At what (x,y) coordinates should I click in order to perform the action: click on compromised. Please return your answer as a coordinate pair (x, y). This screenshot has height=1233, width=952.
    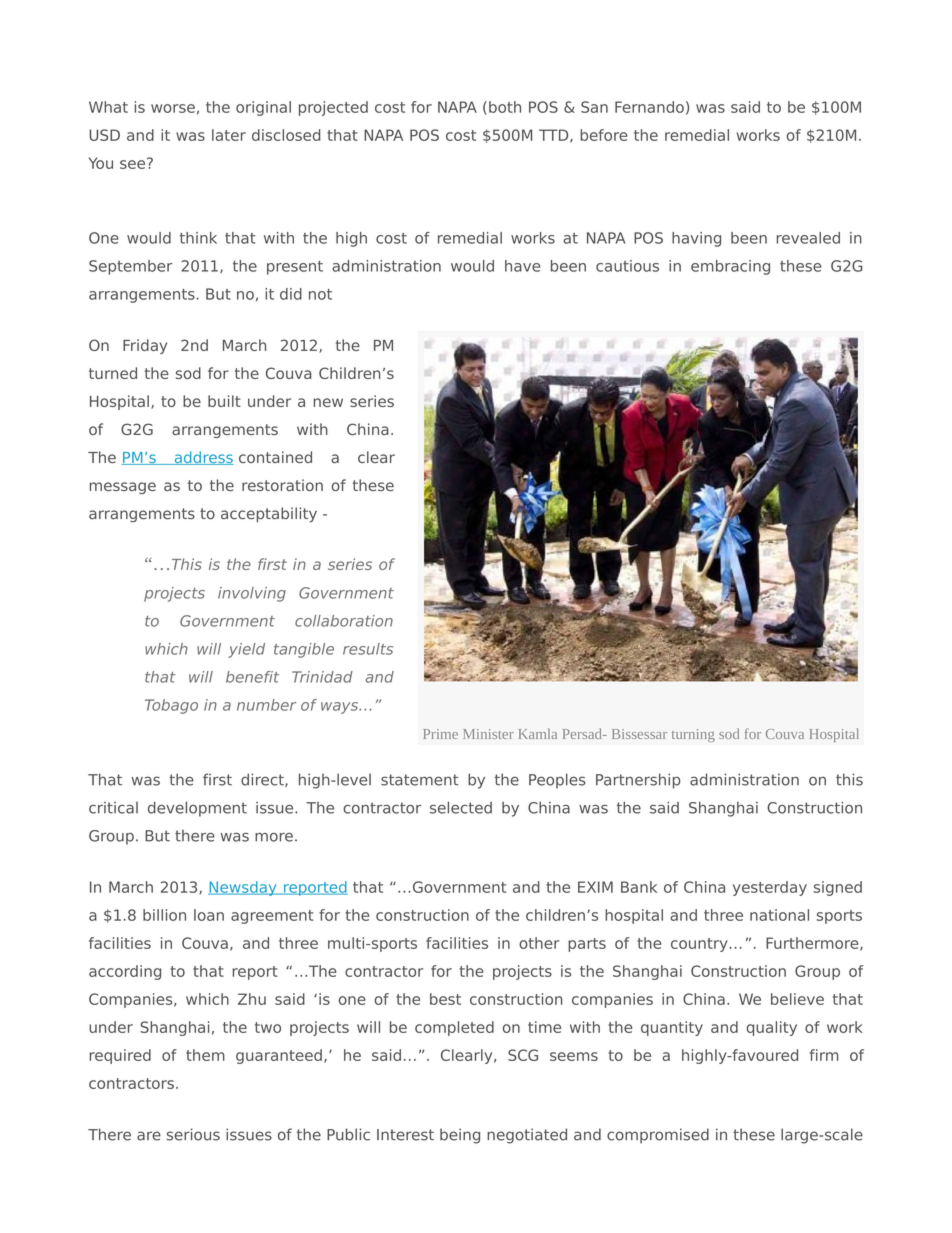
    Looking at the image, I should click on (658, 1136).
